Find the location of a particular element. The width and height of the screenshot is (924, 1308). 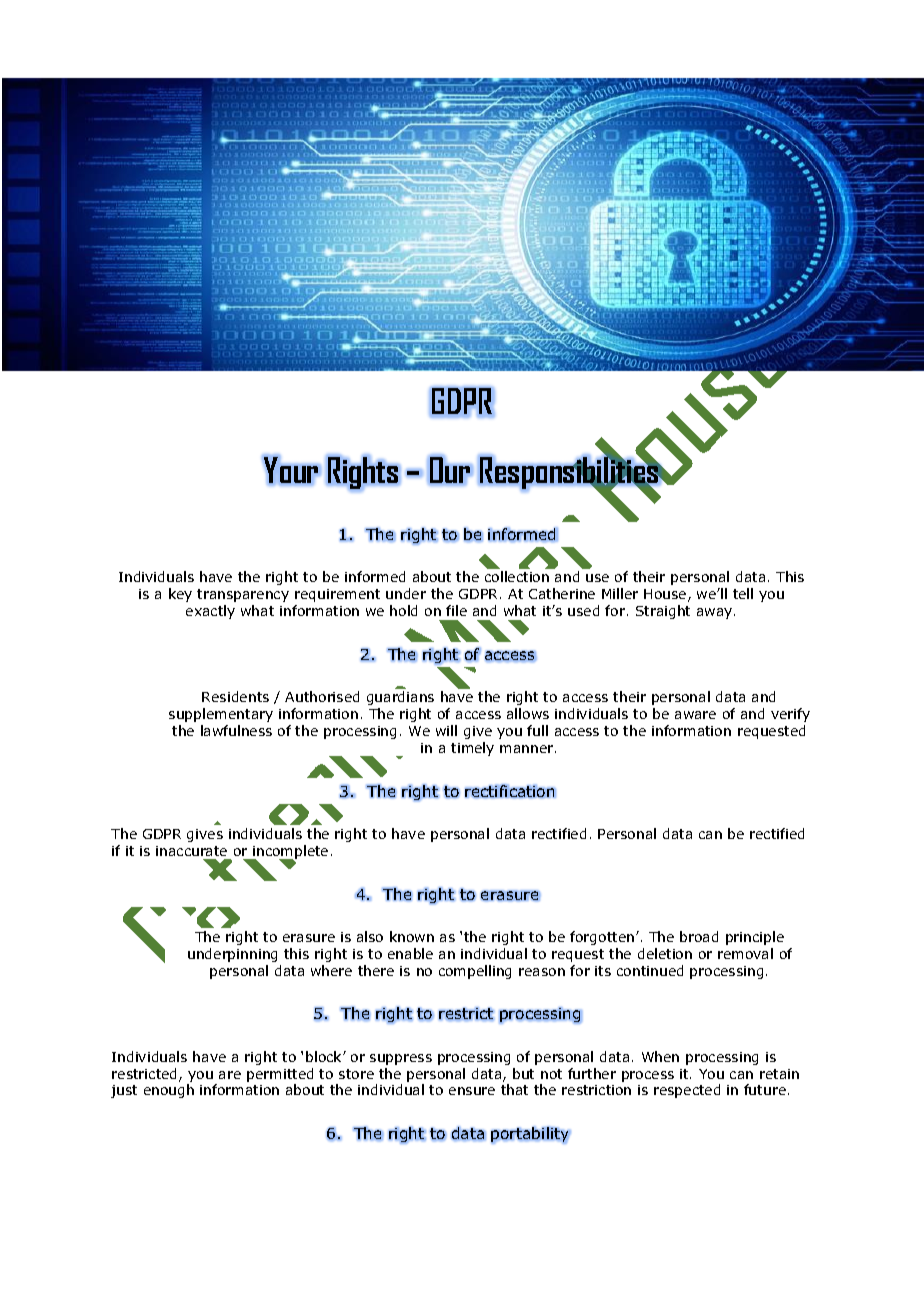

Your is located at coordinates (291, 470).
